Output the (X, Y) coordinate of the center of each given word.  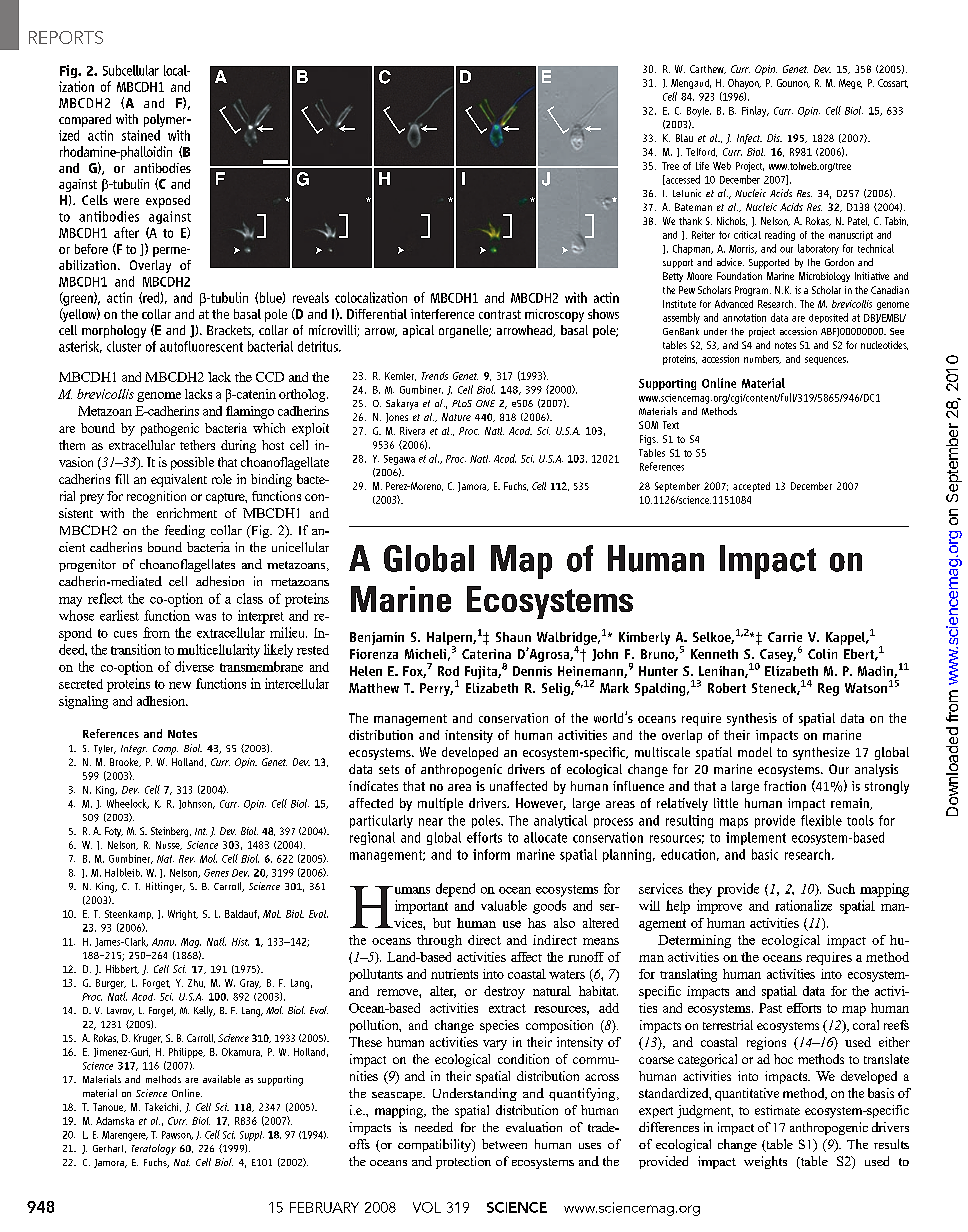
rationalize (803, 905)
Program (753, 291)
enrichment (187, 513)
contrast (500, 314)
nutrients (454, 974)
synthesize (821, 753)
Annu (164, 942)
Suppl (252, 1136)
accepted (751, 487)
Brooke (125, 762)
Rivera (412, 431)
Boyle (699, 112)
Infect (749, 139)
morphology (114, 331)
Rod (448, 671)
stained (141, 135)
